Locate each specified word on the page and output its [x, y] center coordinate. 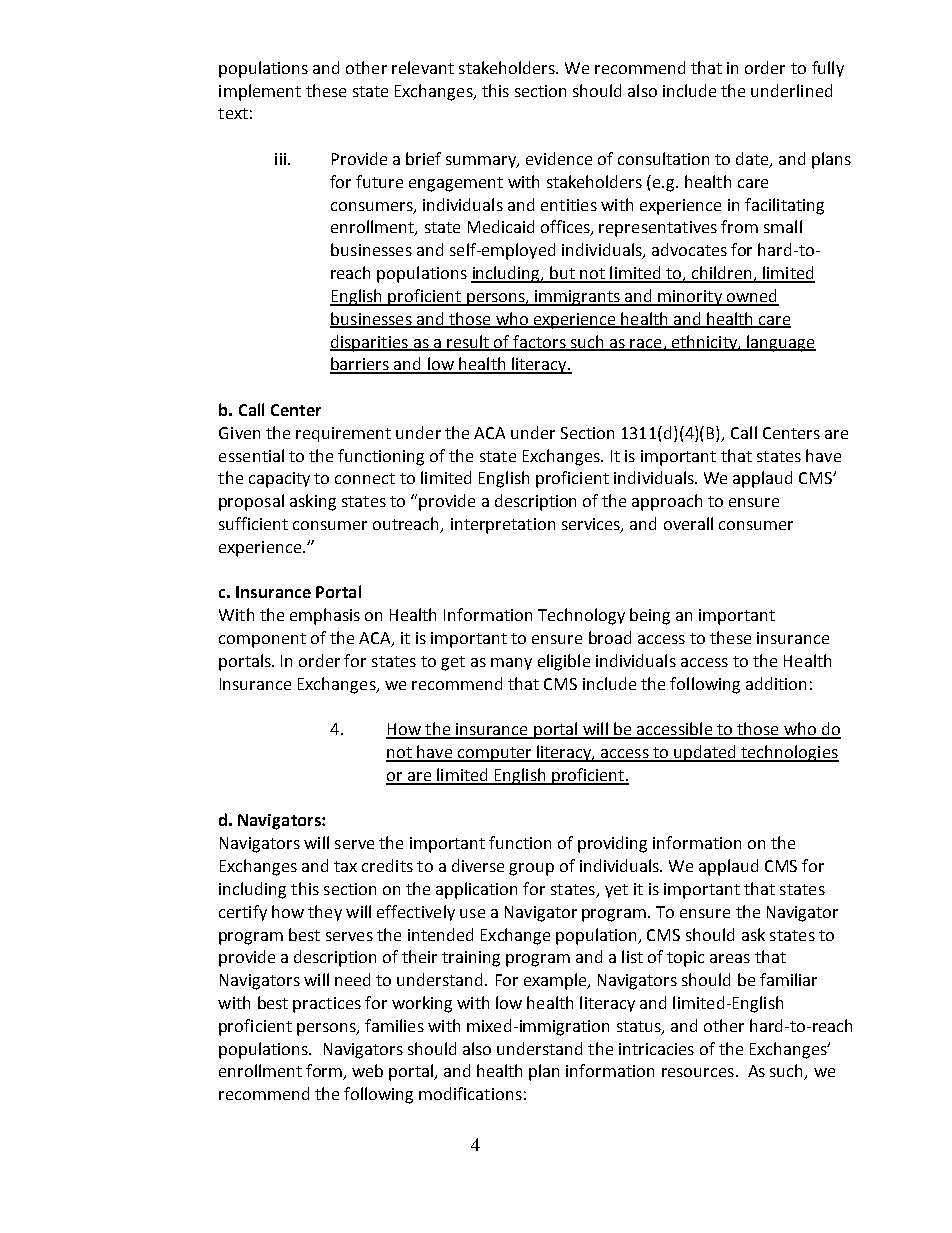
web [367, 1070]
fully [828, 69]
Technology [581, 616]
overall [688, 523]
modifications [470, 1093]
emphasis [325, 616]
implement [260, 92]
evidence [559, 158]
